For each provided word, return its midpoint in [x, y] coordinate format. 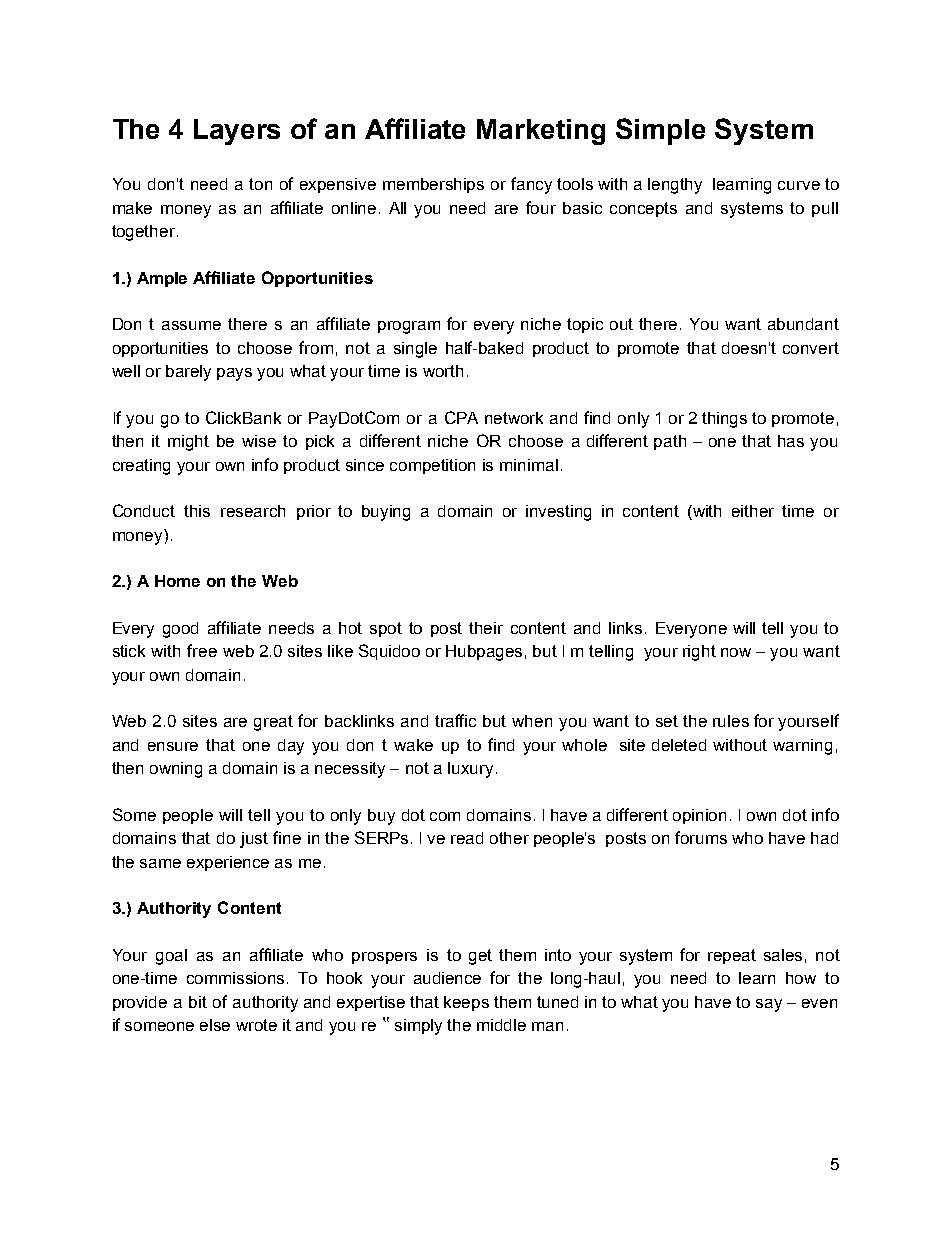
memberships [433, 185]
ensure [173, 746]
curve [799, 185]
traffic [455, 720]
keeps [466, 1003]
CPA [461, 417]
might [188, 443]
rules [731, 721]
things [724, 420]
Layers [237, 132]
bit [198, 1002]
